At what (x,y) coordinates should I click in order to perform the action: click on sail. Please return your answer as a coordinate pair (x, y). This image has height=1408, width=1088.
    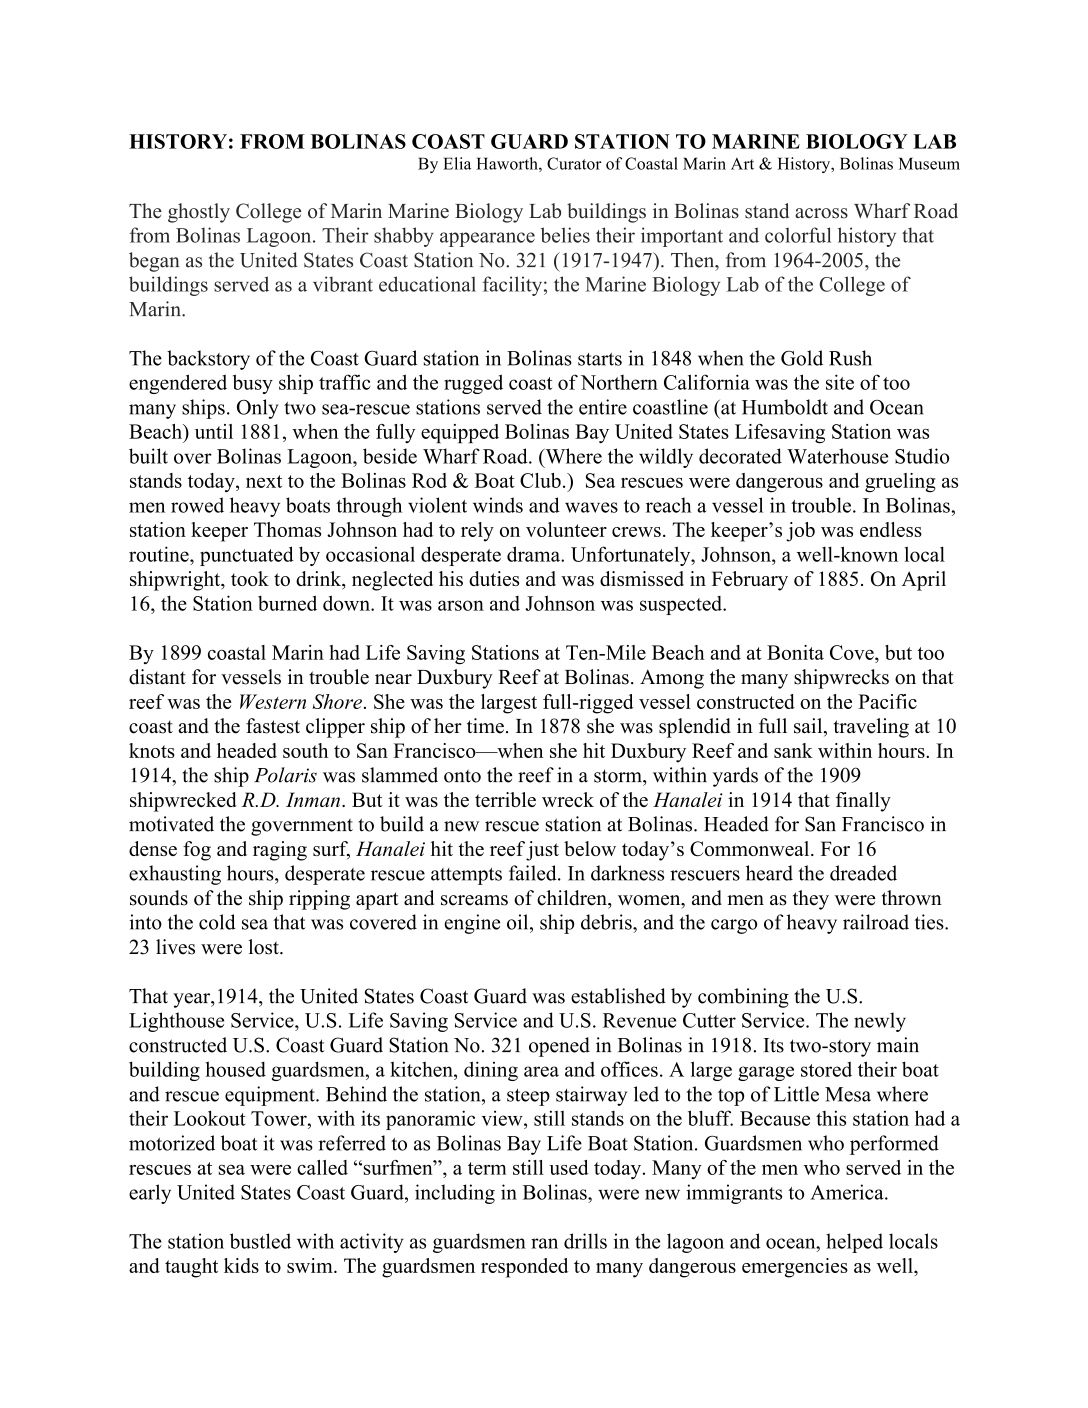
    Looking at the image, I should click on (809, 727).
